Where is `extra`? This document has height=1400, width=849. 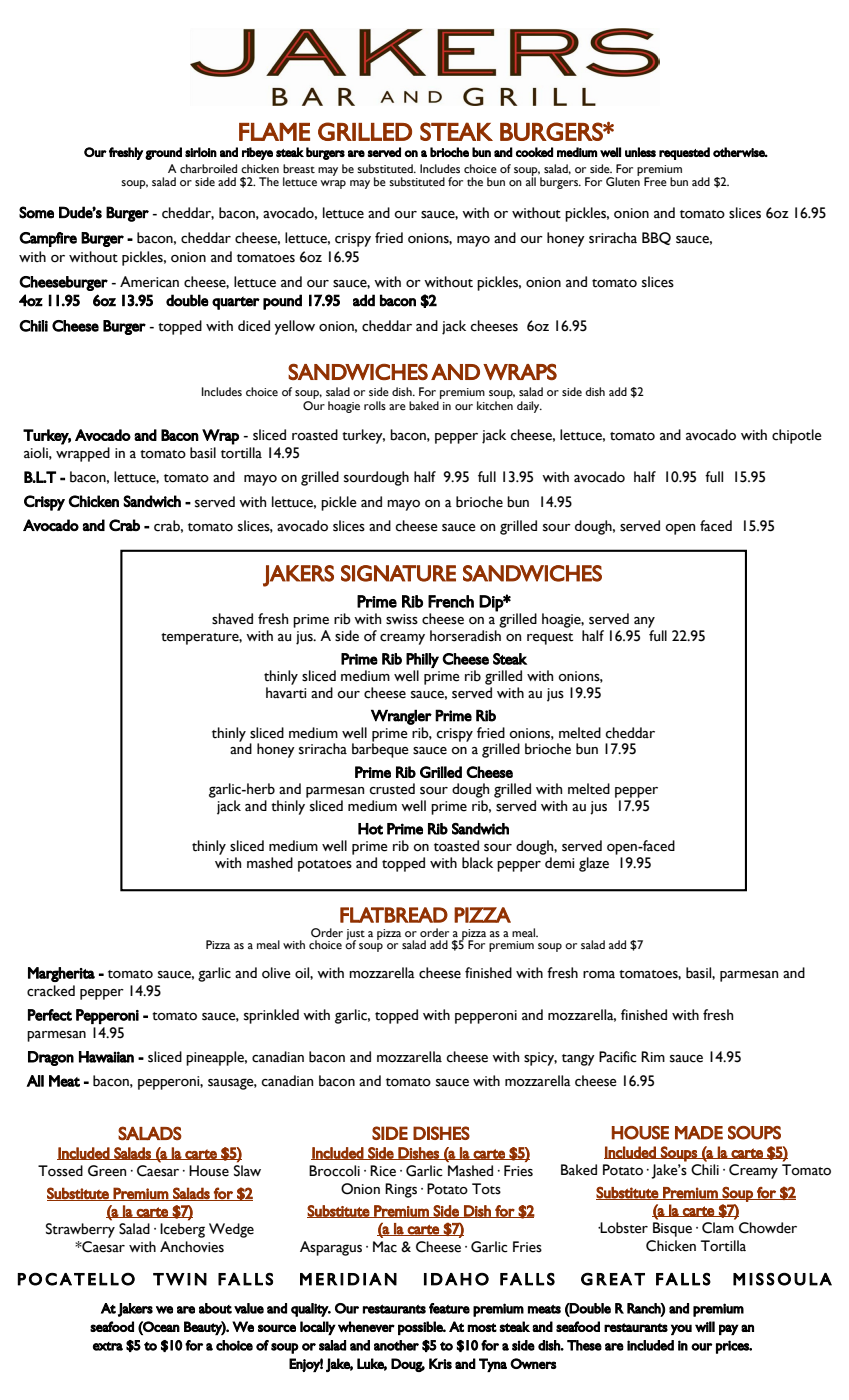
extra is located at coordinates (108, 1346).
